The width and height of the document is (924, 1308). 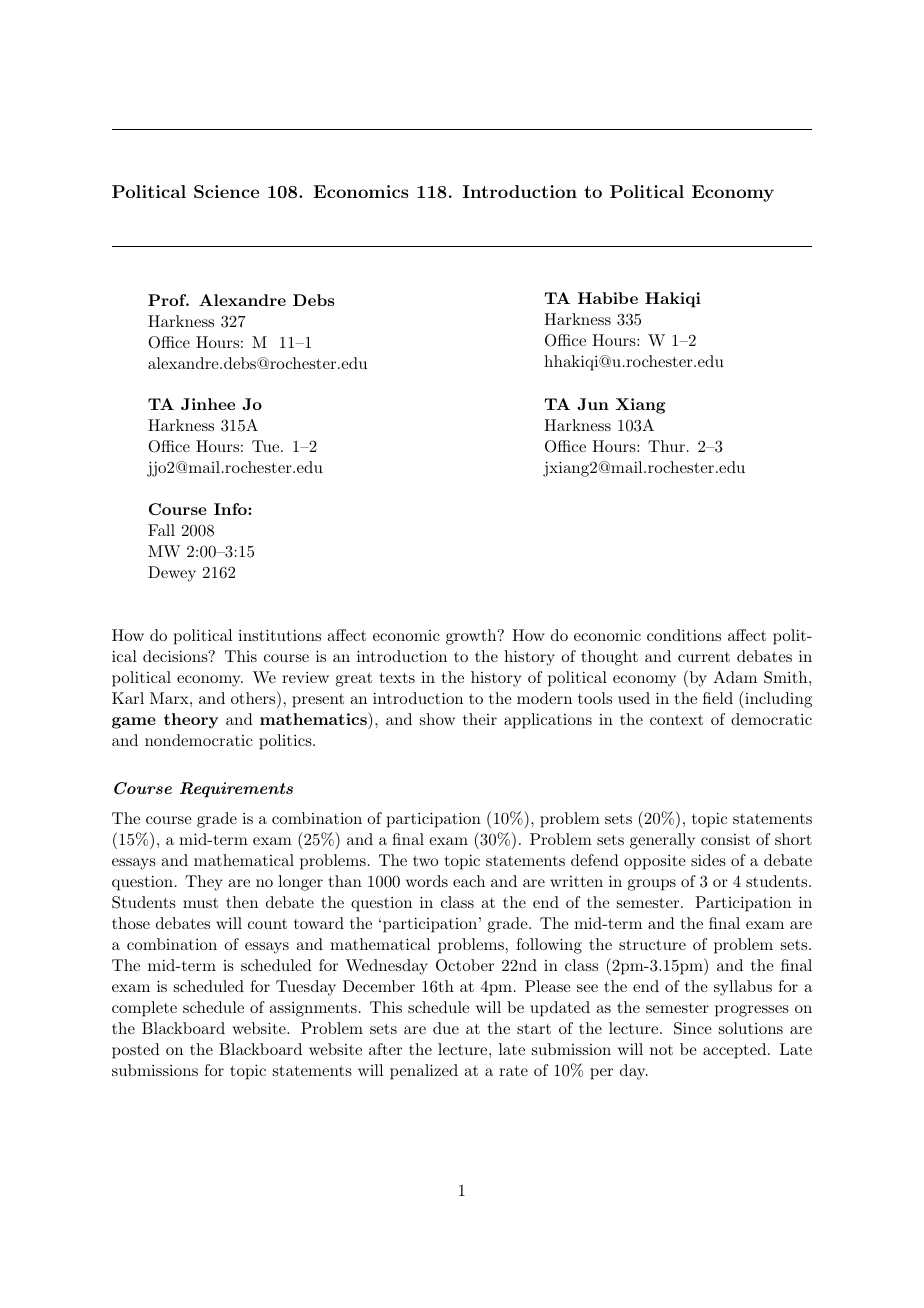 What do you see at coordinates (136, 1051) in the document?
I see `posted` at bounding box center [136, 1051].
